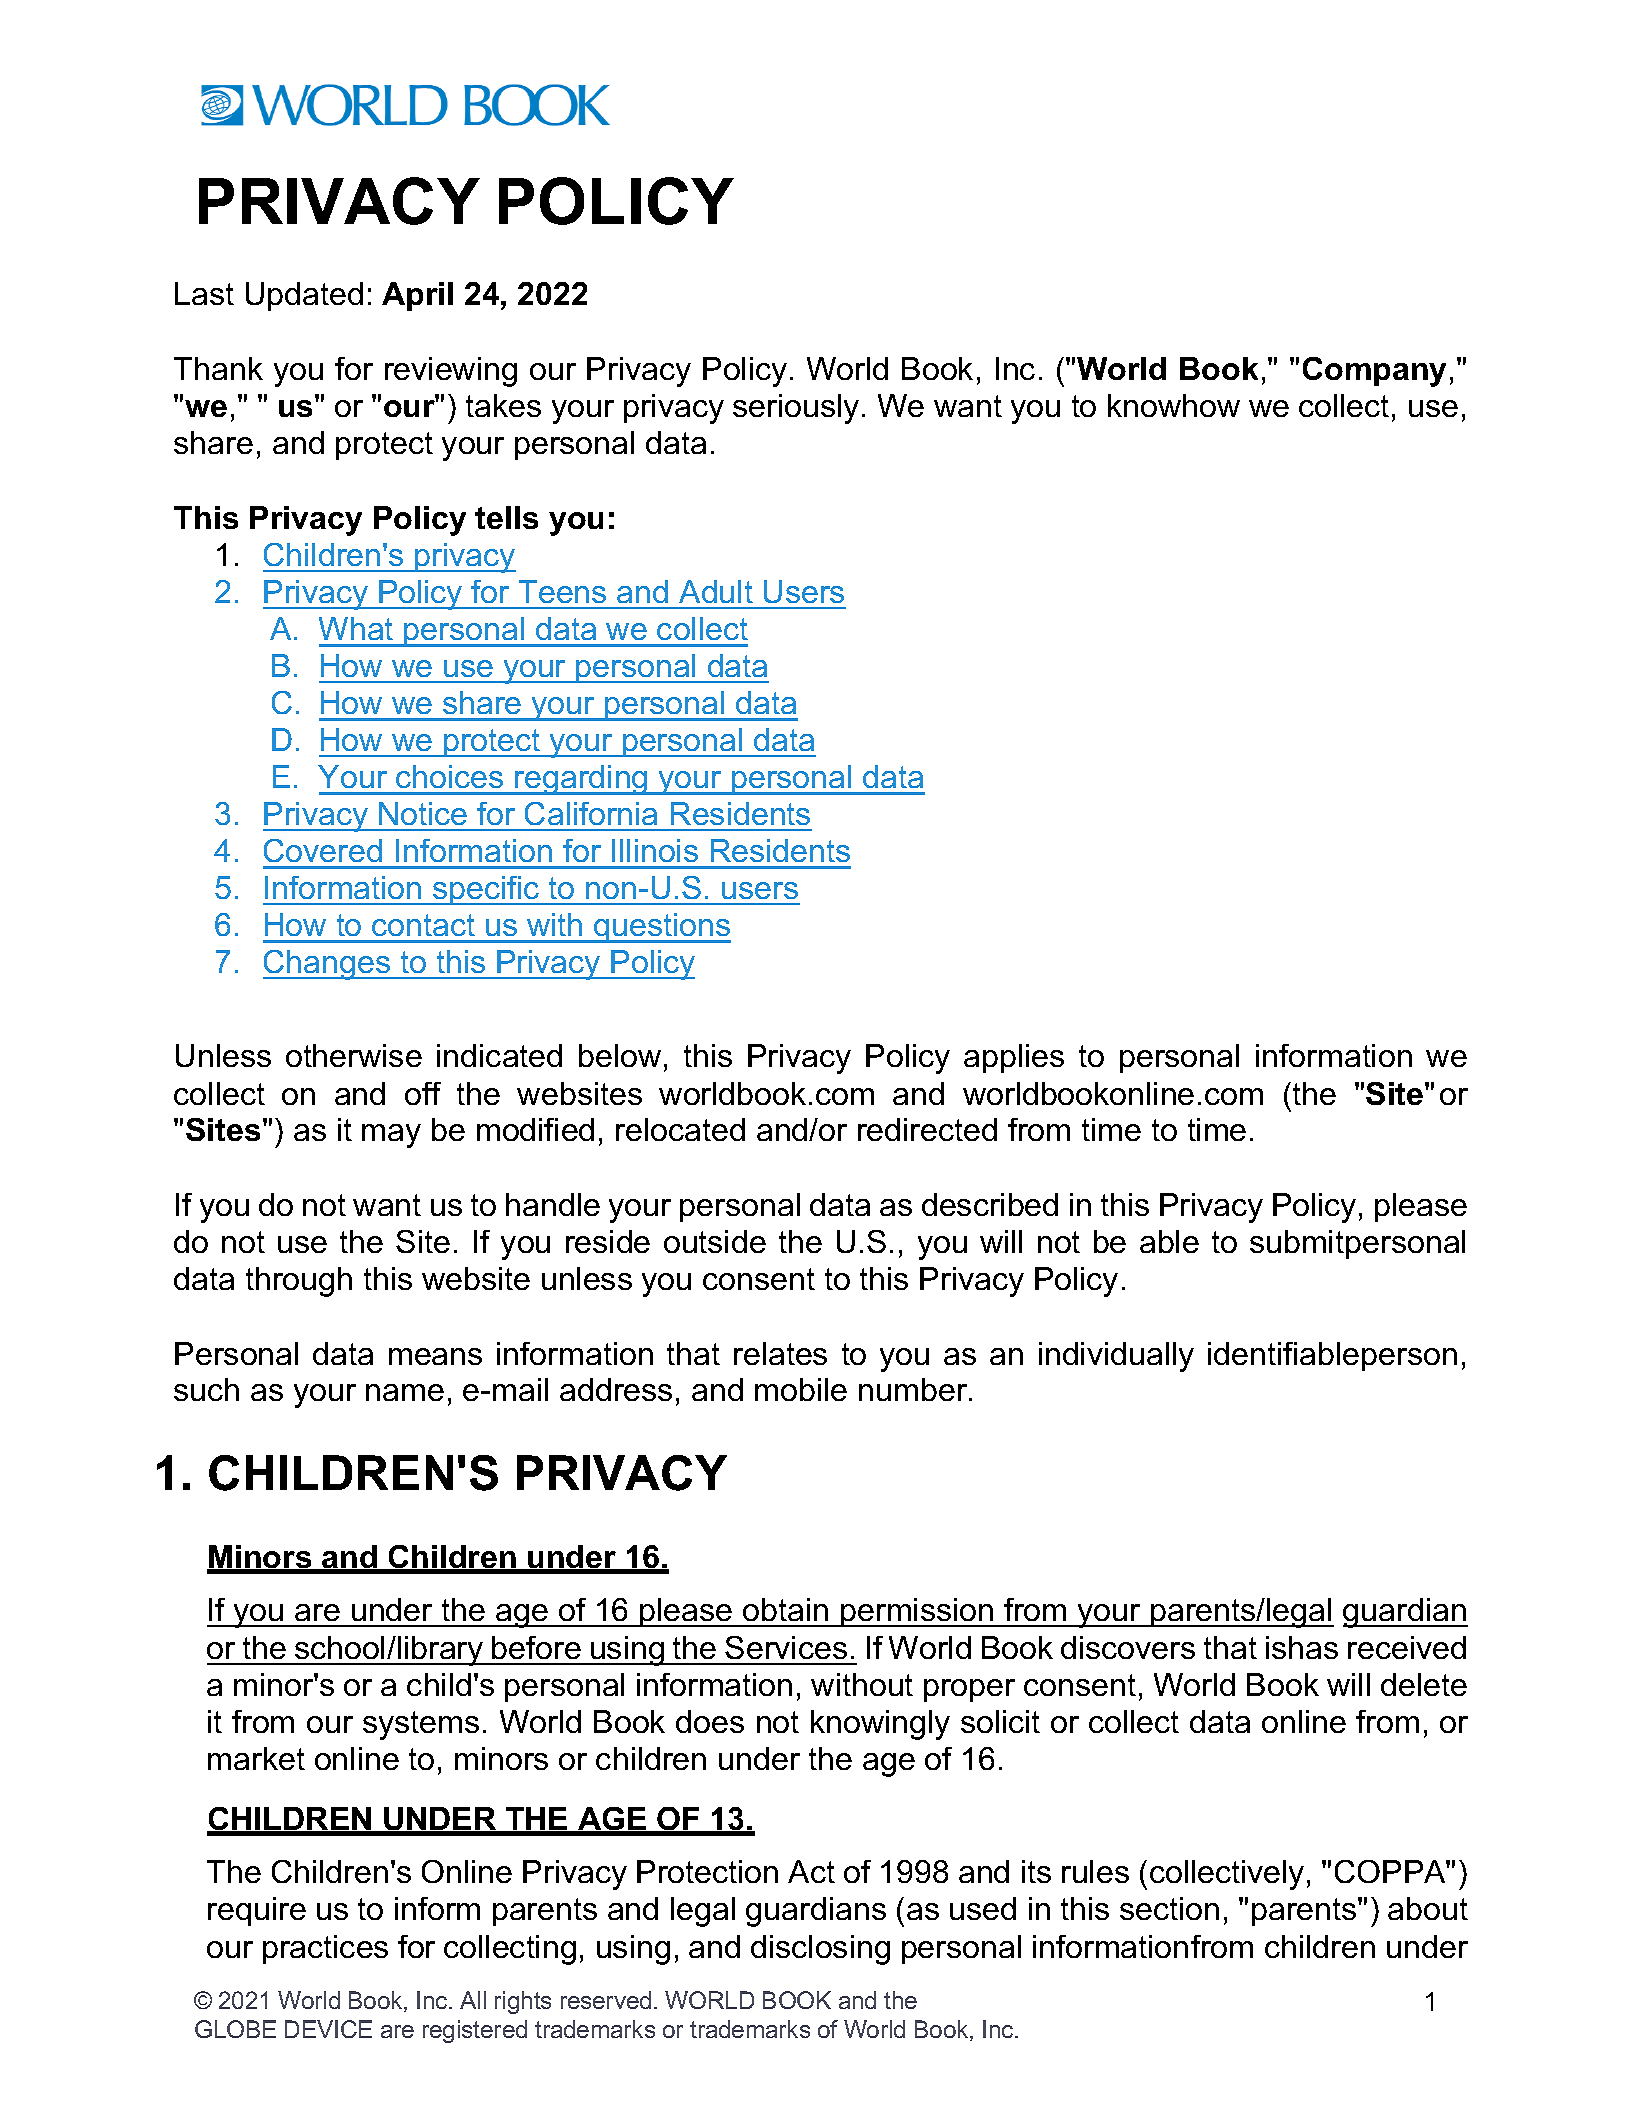 The width and height of the screenshot is (1642, 2125). What do you see at coordinates (325, 1949) in the screenshot?
I see `practices` at bounding box center [325, 1949].
